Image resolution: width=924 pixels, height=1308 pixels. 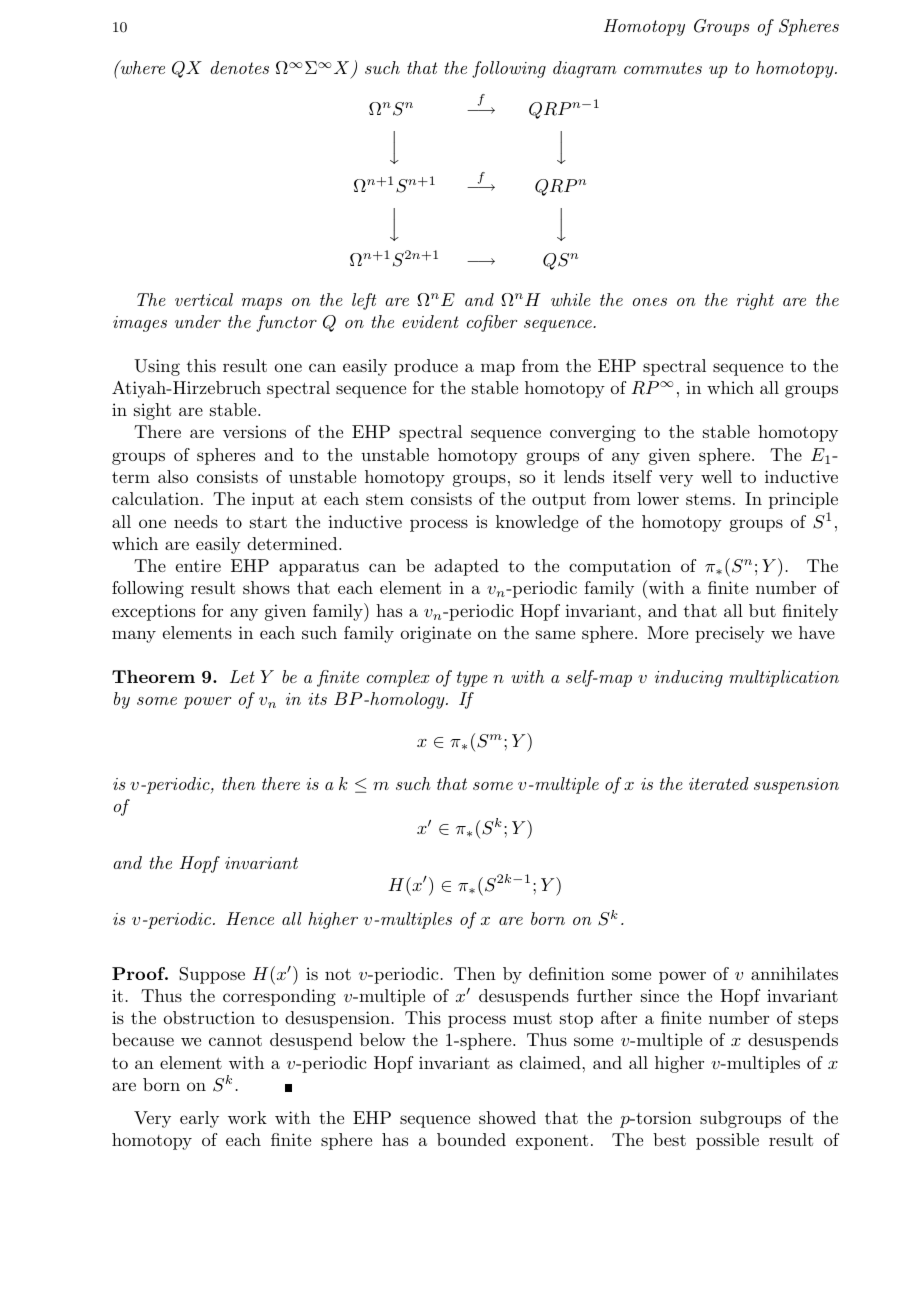 What do you see at coordinates (719, 783) in the screenshot?
I see `iterated` at bounding box center [719, 783].
